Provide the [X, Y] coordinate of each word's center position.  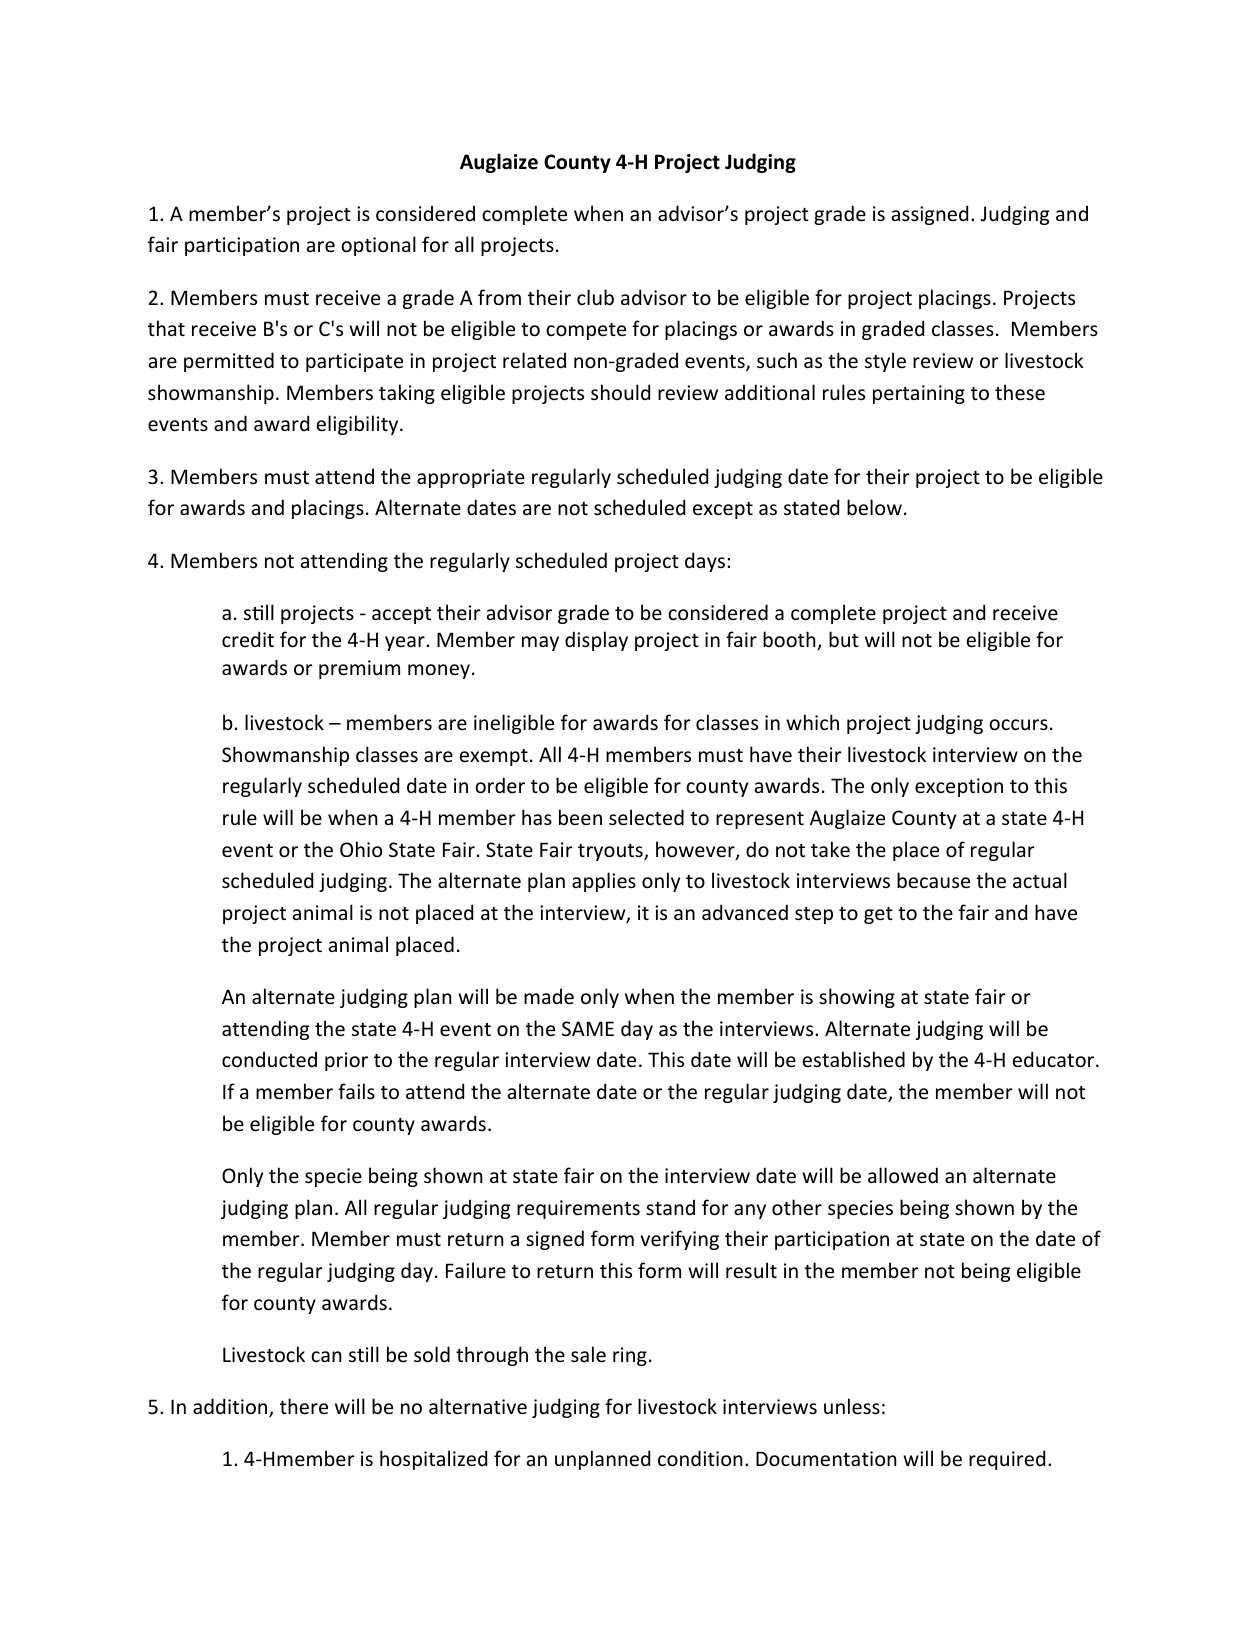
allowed [903, 1175]
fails [356, 1091]
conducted [269, 1059]
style [885, 362]
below [874, 507]
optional [378, 246]
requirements [578, 1209]
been [580, 817]
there [304, 1406]
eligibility [358, 425]
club [595, 297]
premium [359, 669]
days [705, 562]
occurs [1018, 725]
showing [857, 998]
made [549, 996]
